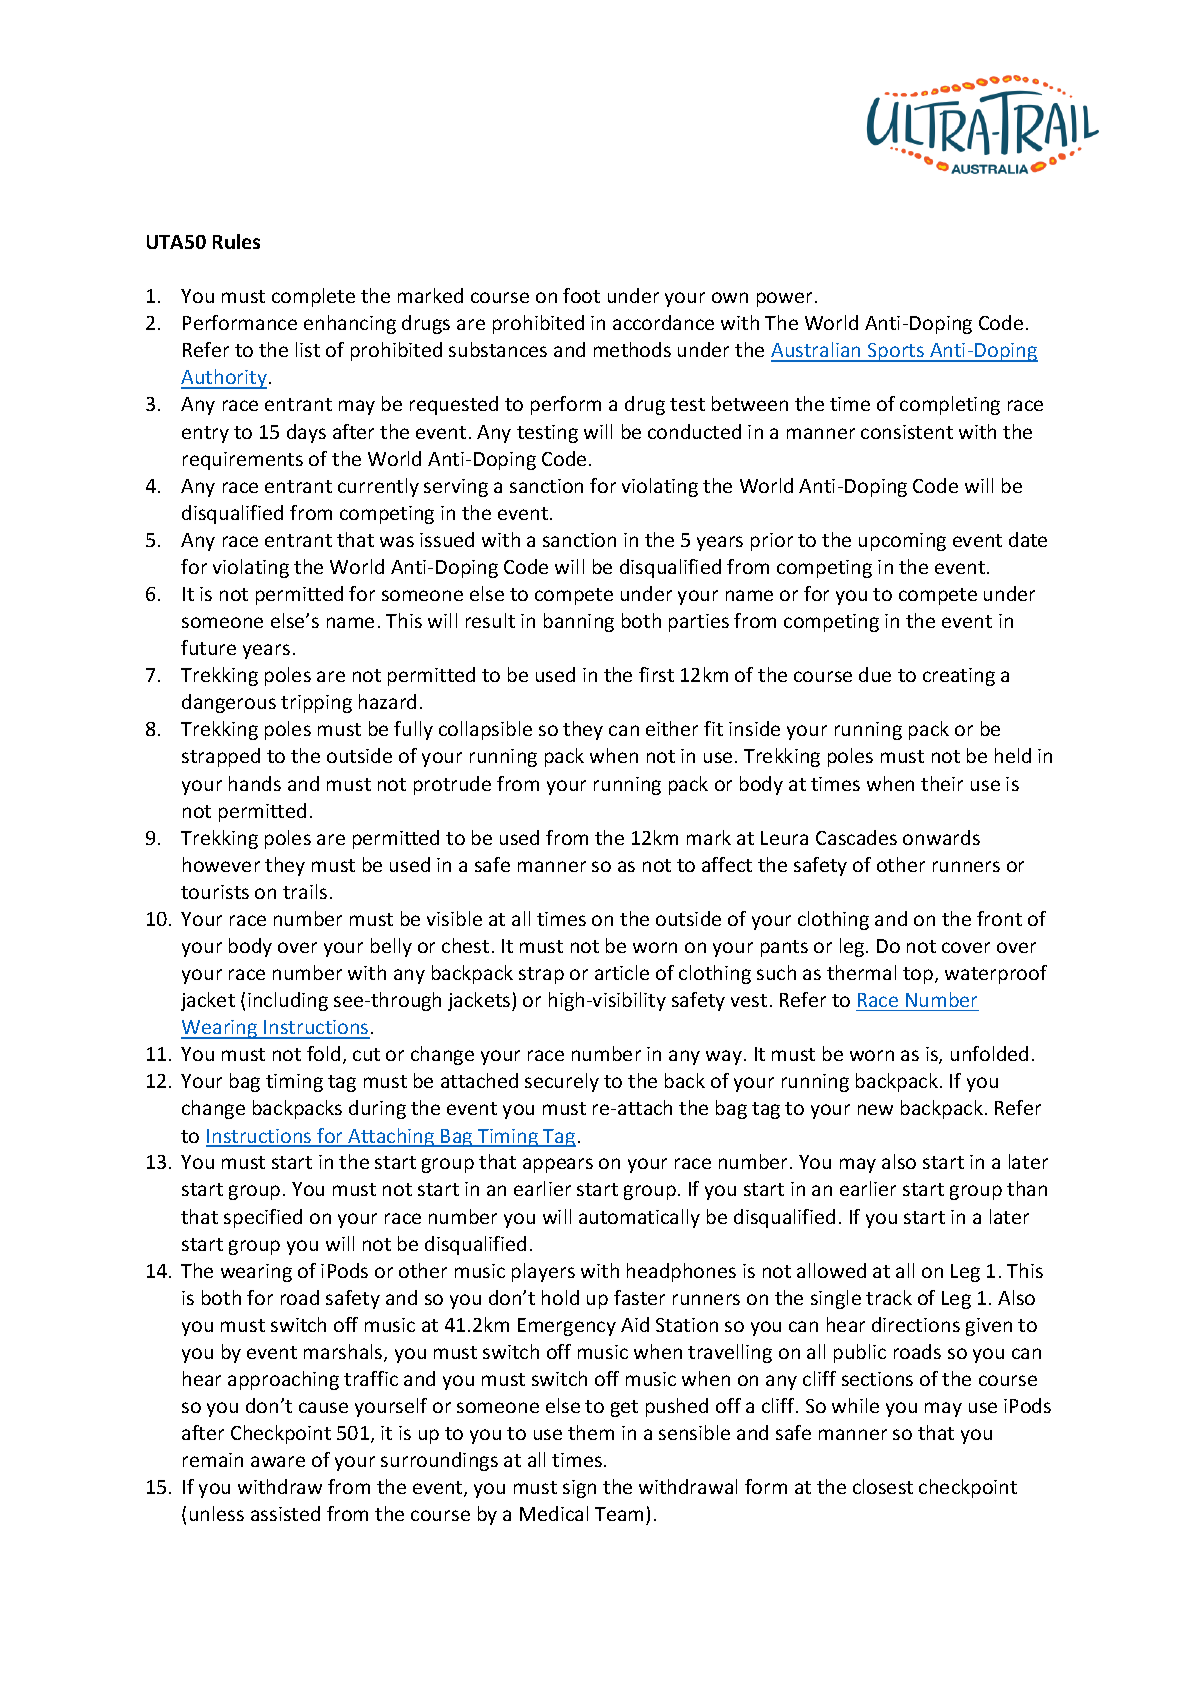  I want to click on foot, so click(581, 295).
